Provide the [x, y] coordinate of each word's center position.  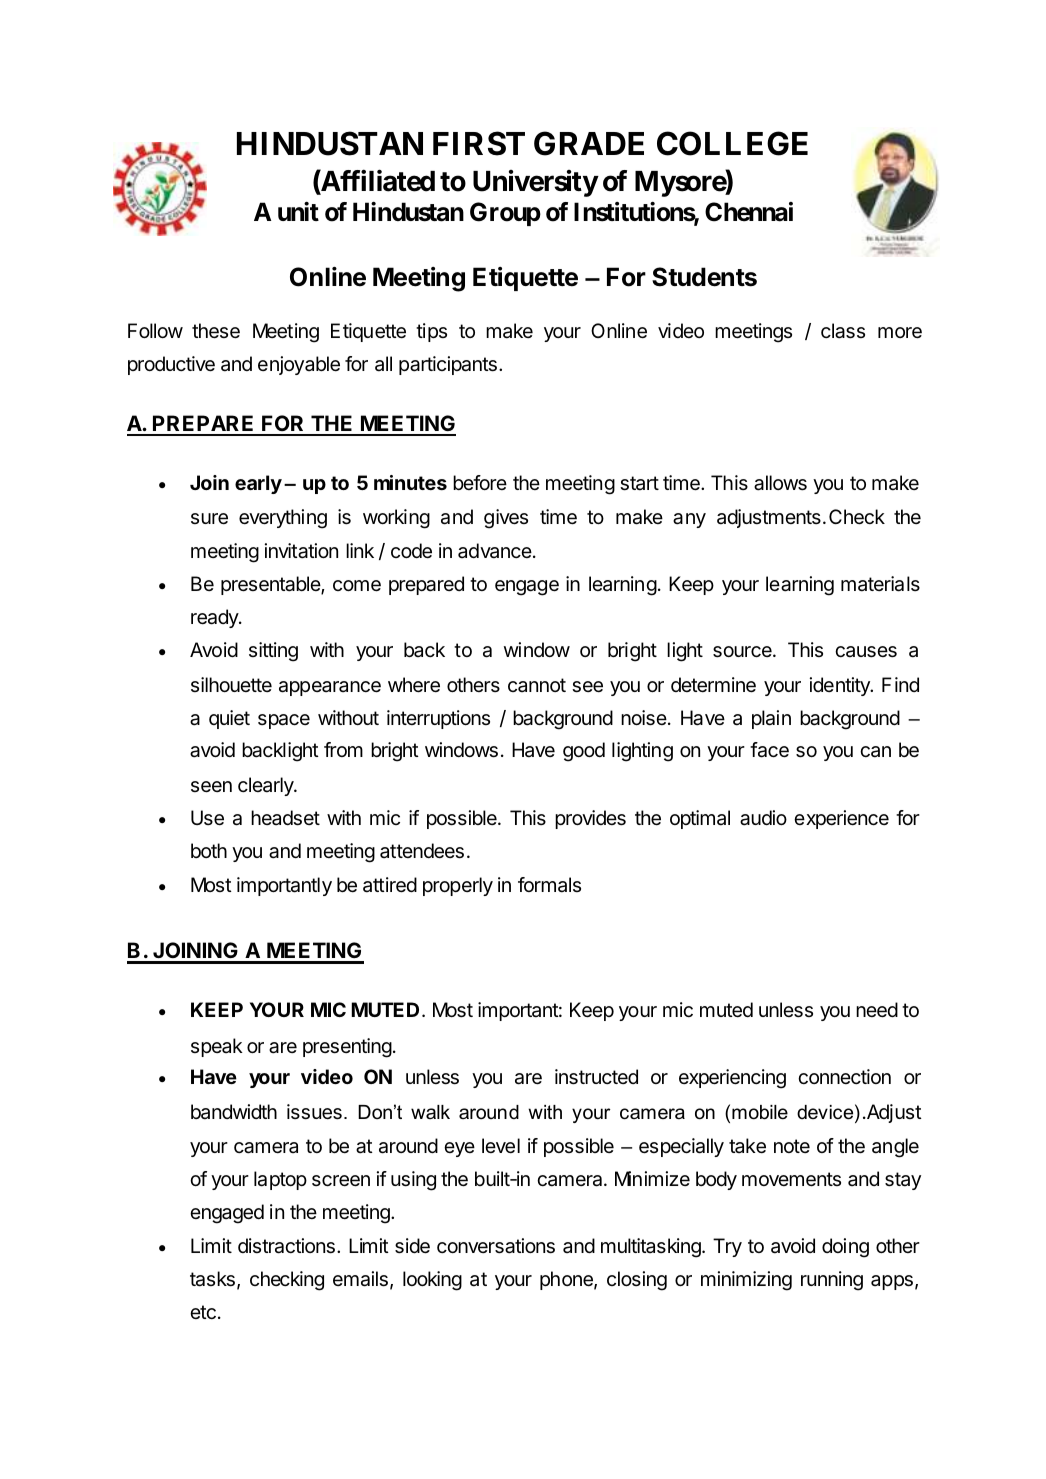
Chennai [749, 212]
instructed [596, 1077]
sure [209, 519]
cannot [537, 685]
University [535, 183]
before [480, 482]
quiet [229, 719]
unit [298, 211]
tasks [212, 1279]
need [877, 1010]
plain [771, 719]
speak [217, 1047]
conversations [496, 1246]
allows [780, 483]
